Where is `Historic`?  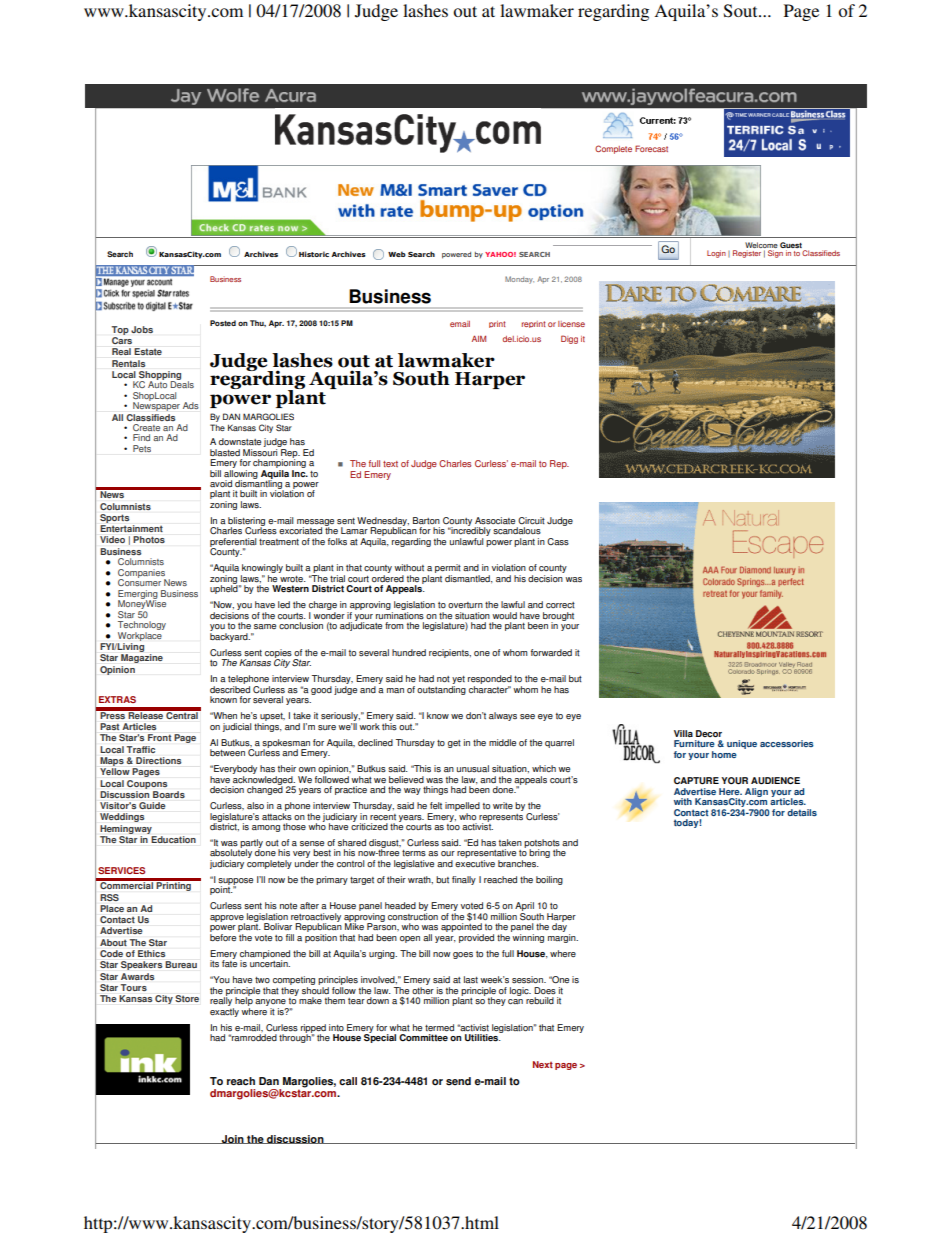
Historic is located at coordinates (314, 254).
